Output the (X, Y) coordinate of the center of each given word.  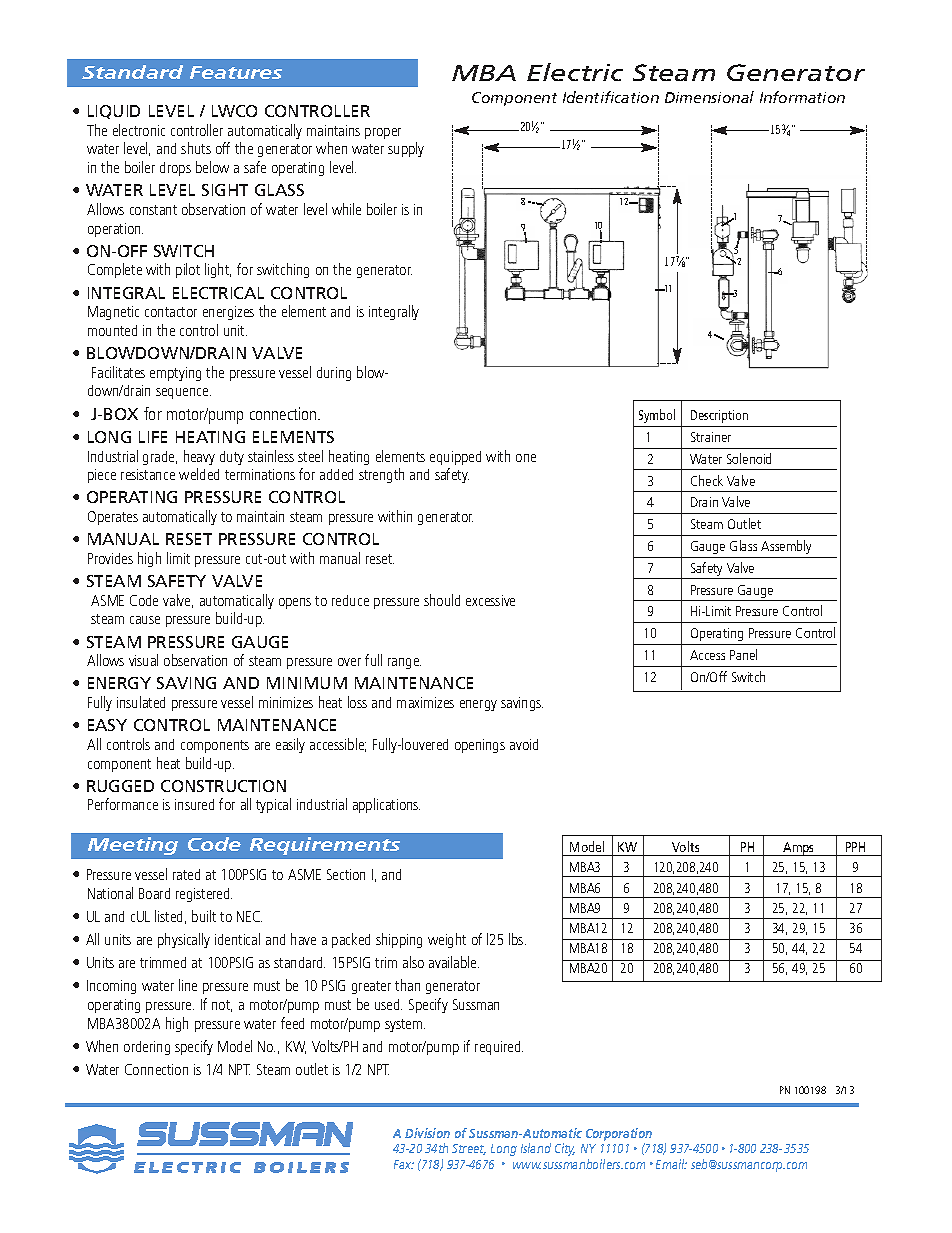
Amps (799, 849)
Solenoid (749, 458)
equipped (455, 458)
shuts (196, 148)
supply (406, 149)
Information (802, 97)
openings (480, 746)
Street (469, 1149)
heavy (199, 457)
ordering (147, 1048)
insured (194, 804)
